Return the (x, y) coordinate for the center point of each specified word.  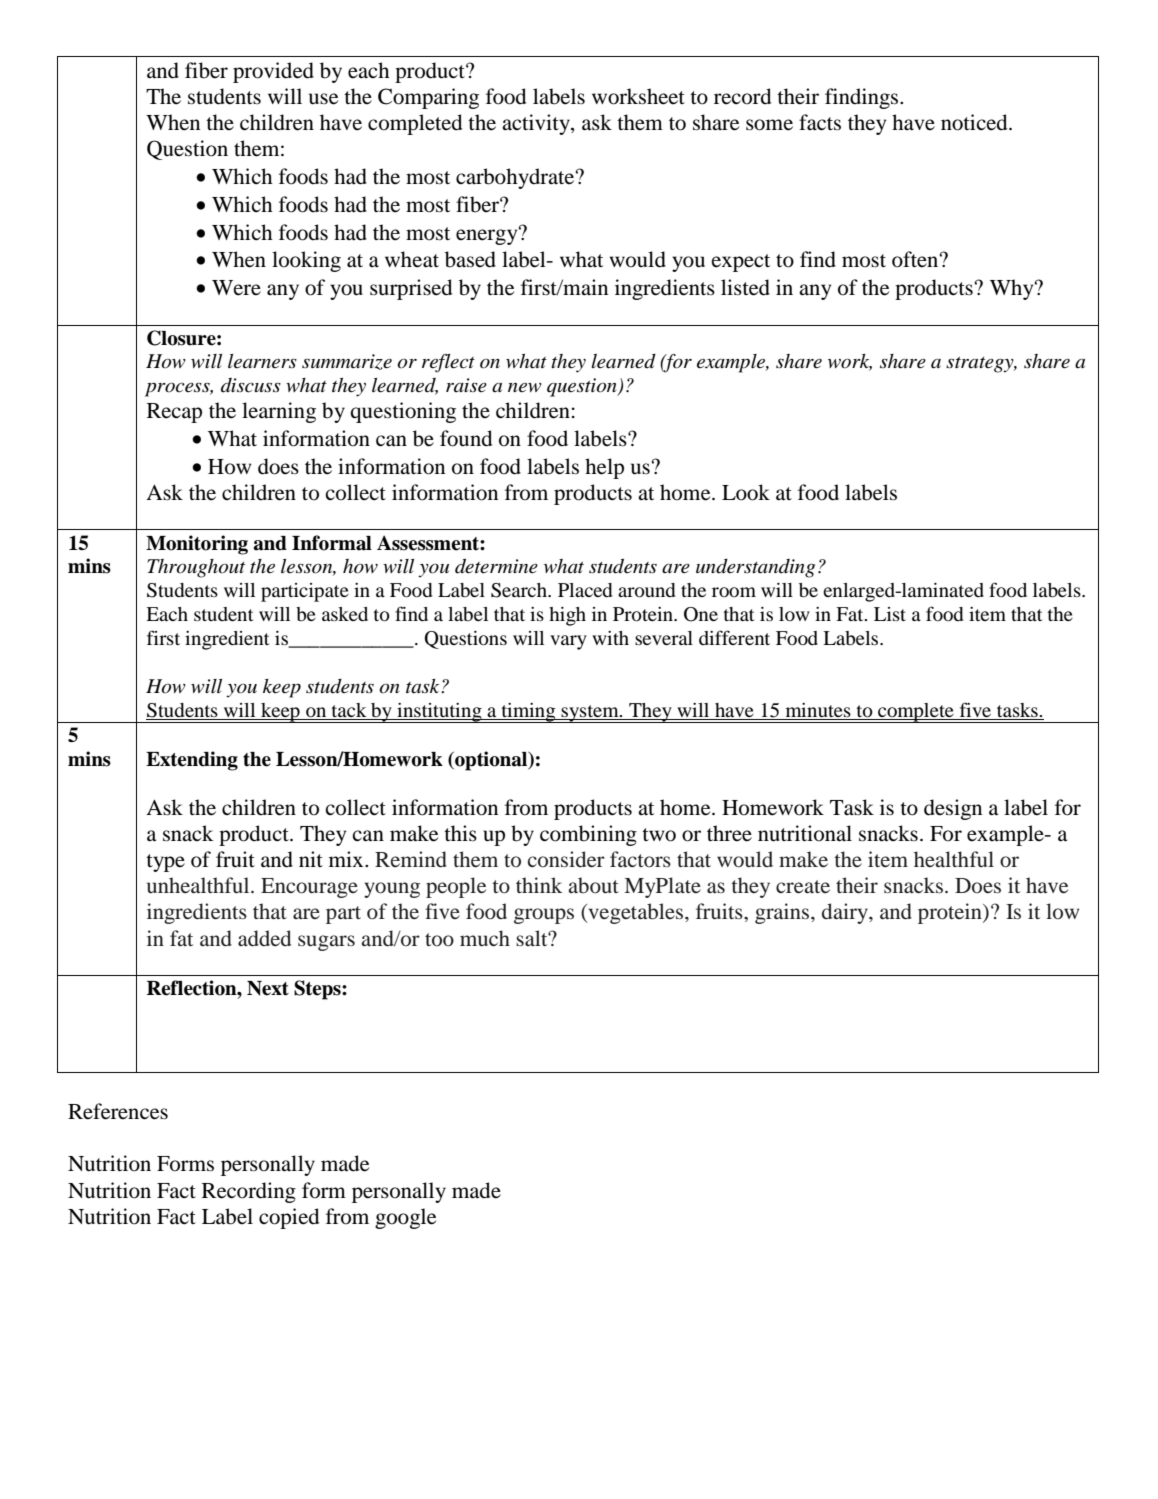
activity (537, 124)
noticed (975, 122)
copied (289, 1218)
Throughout (196, 568)
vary (568, 642)
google (405, 1218)
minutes (818, 710)
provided (273, 72)
